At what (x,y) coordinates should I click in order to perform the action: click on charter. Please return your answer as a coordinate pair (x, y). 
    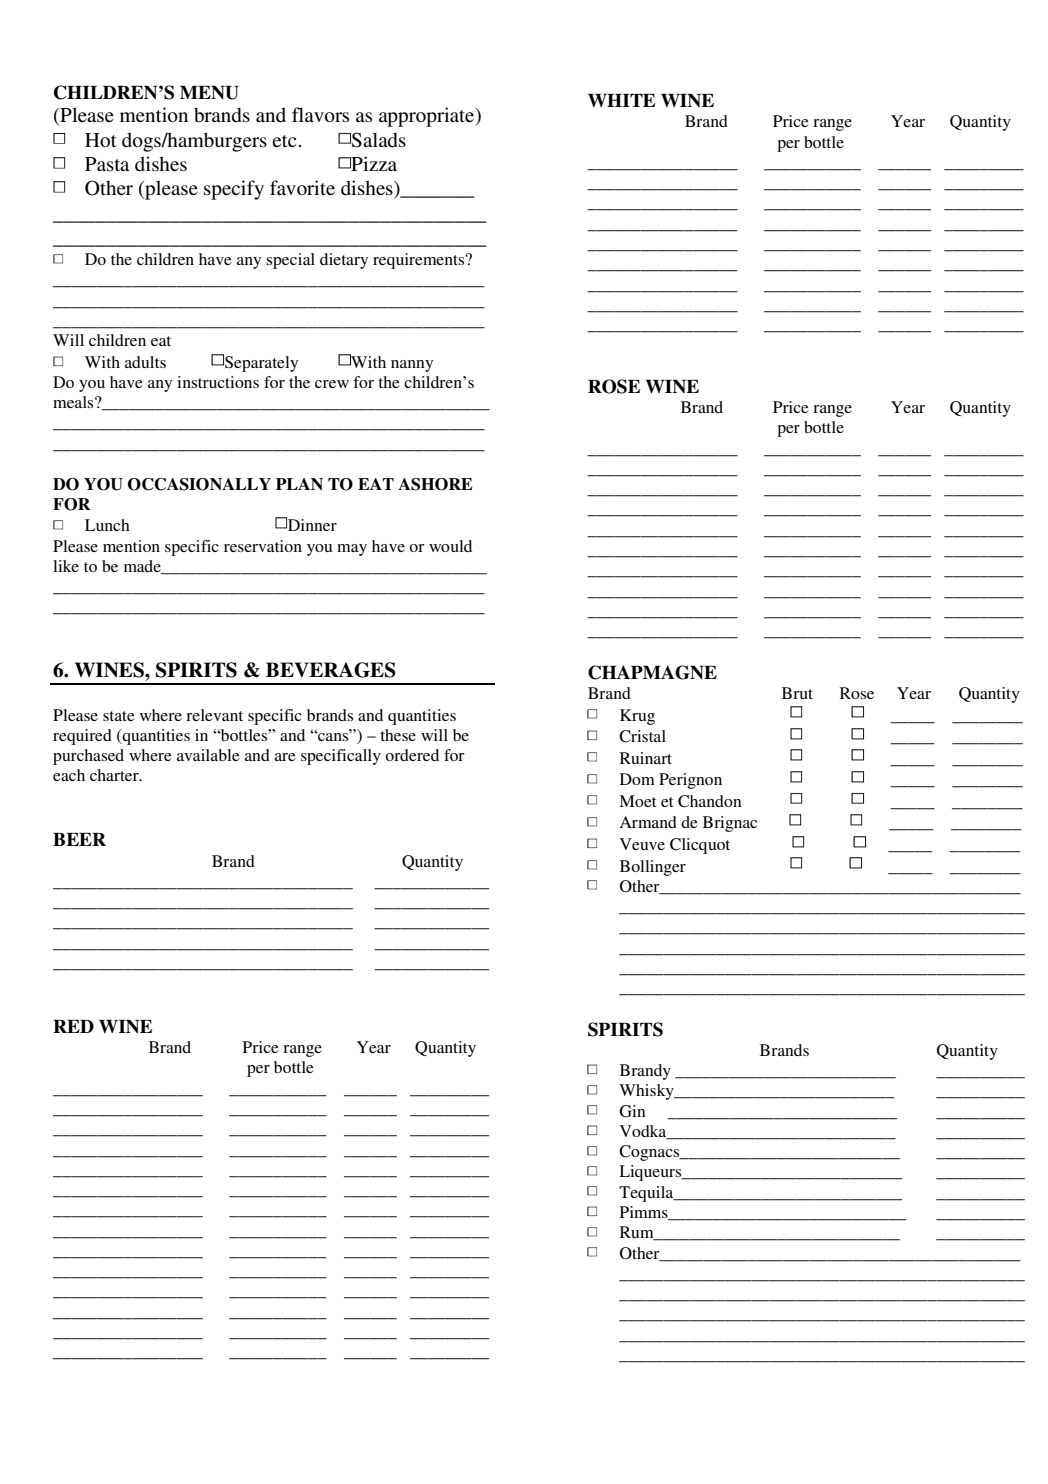
    Looking at the image, I should click on (115, 775).
